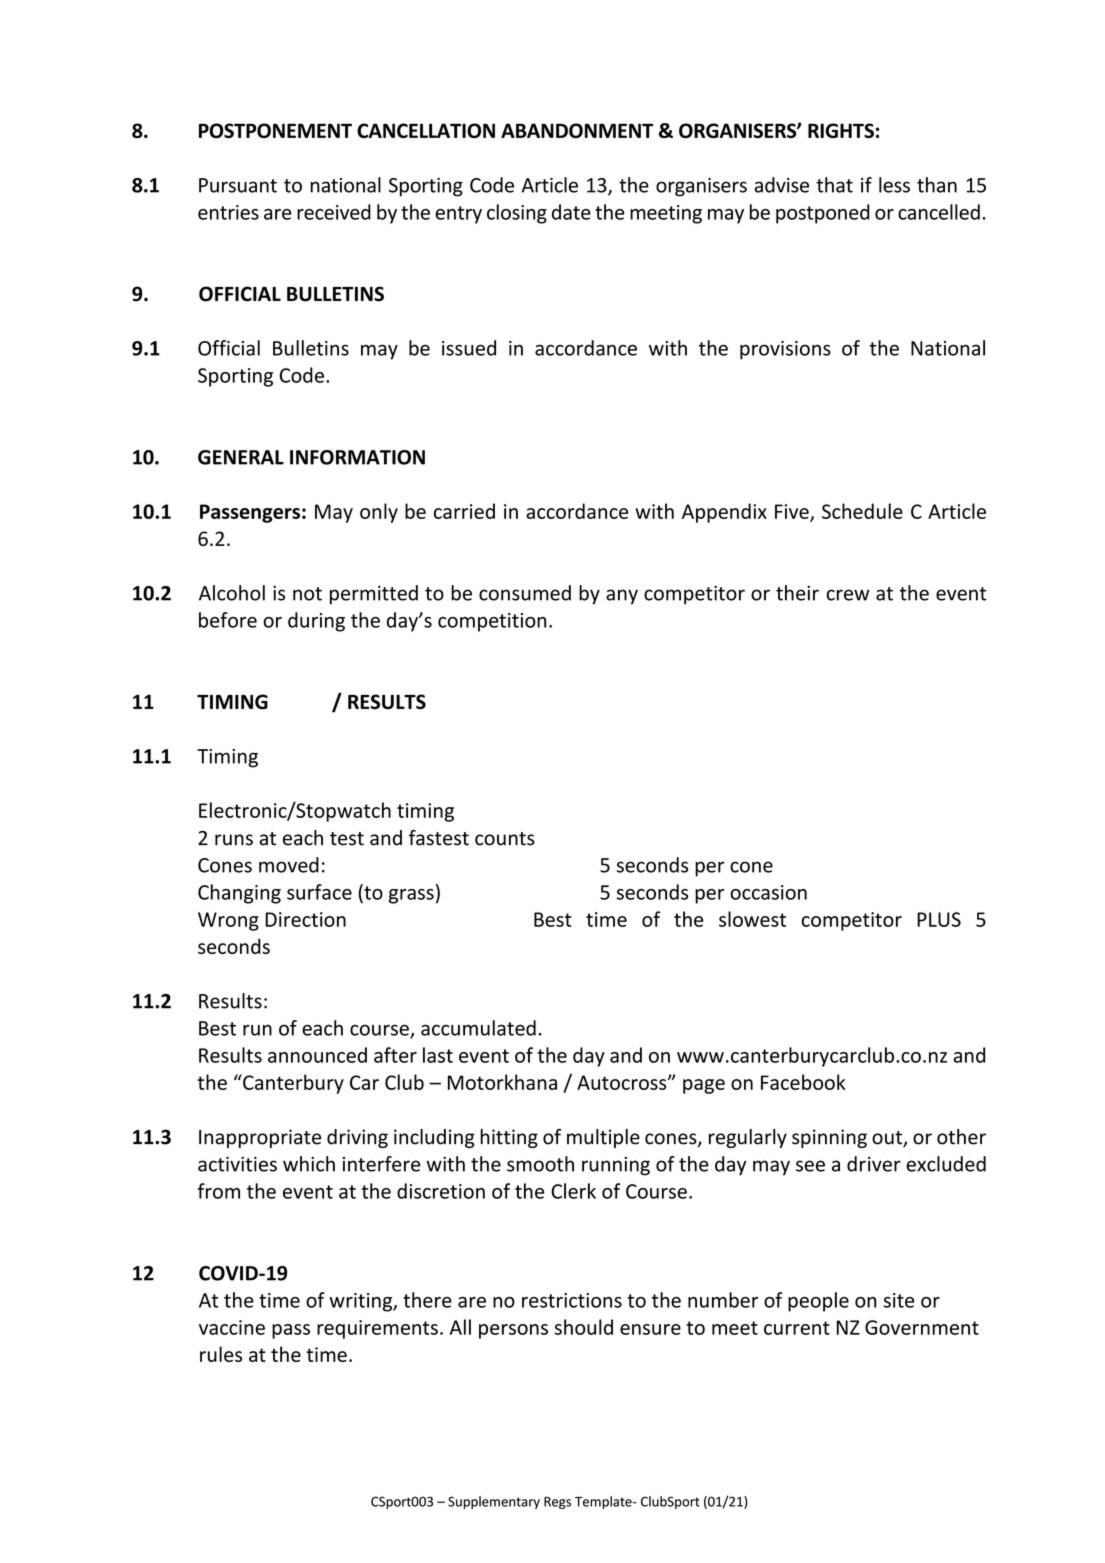 This image has height=1563, width=1105. I want to click on Clerk, so click(573, 1191).
